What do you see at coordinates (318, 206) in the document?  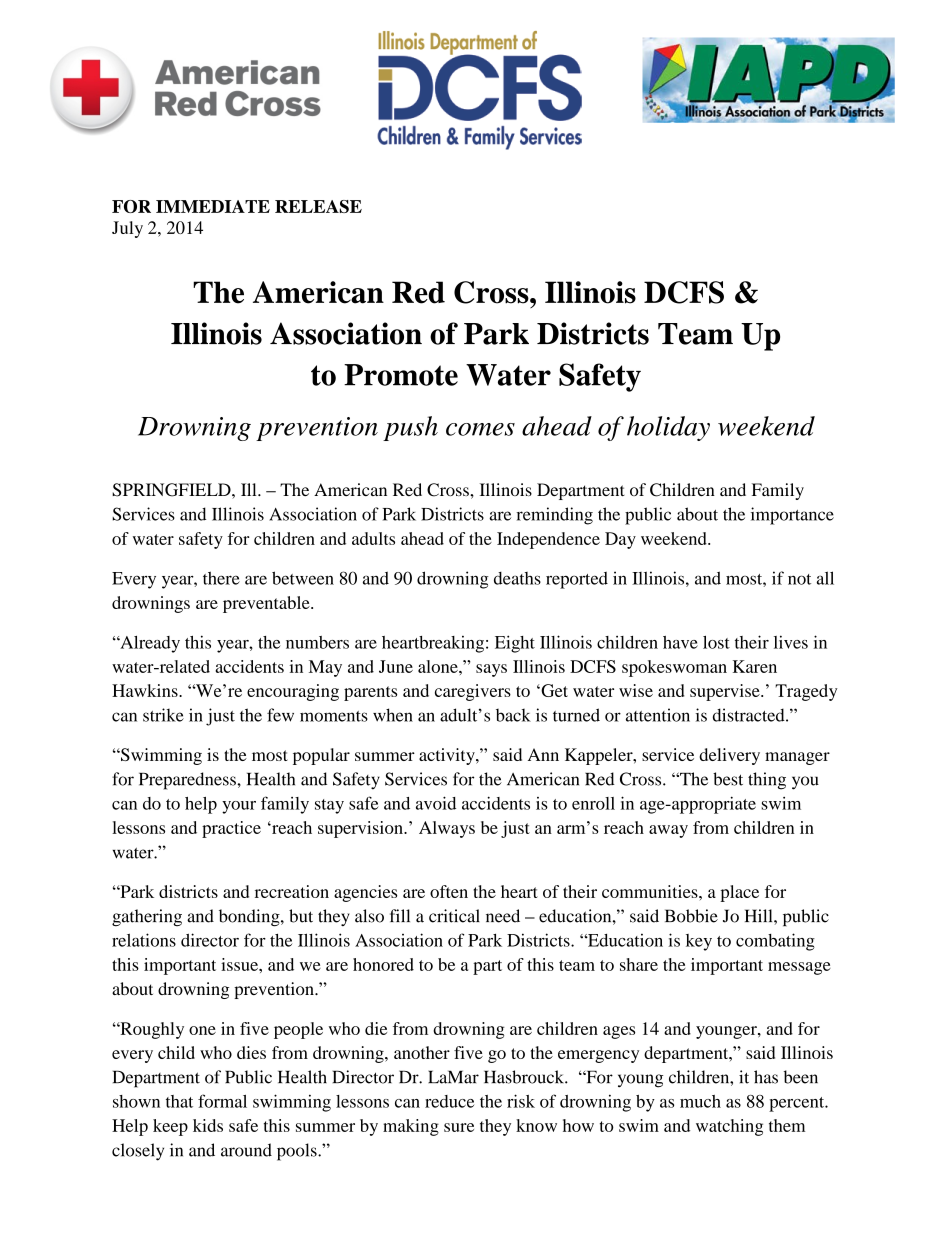 I see `RELEASE` at bounding box center [318, 206].
